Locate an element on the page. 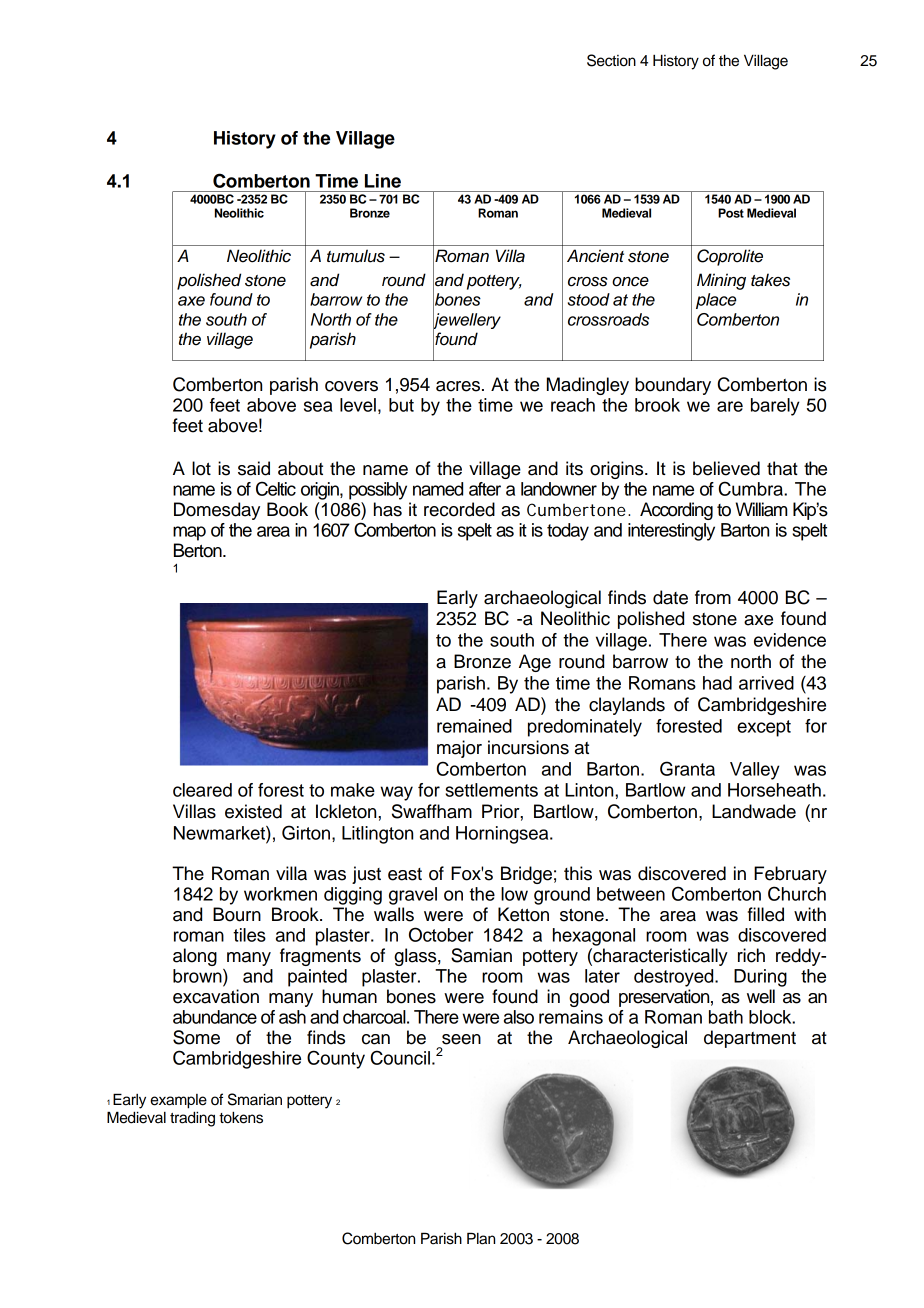  Section is located at coordinates (611, 60).
